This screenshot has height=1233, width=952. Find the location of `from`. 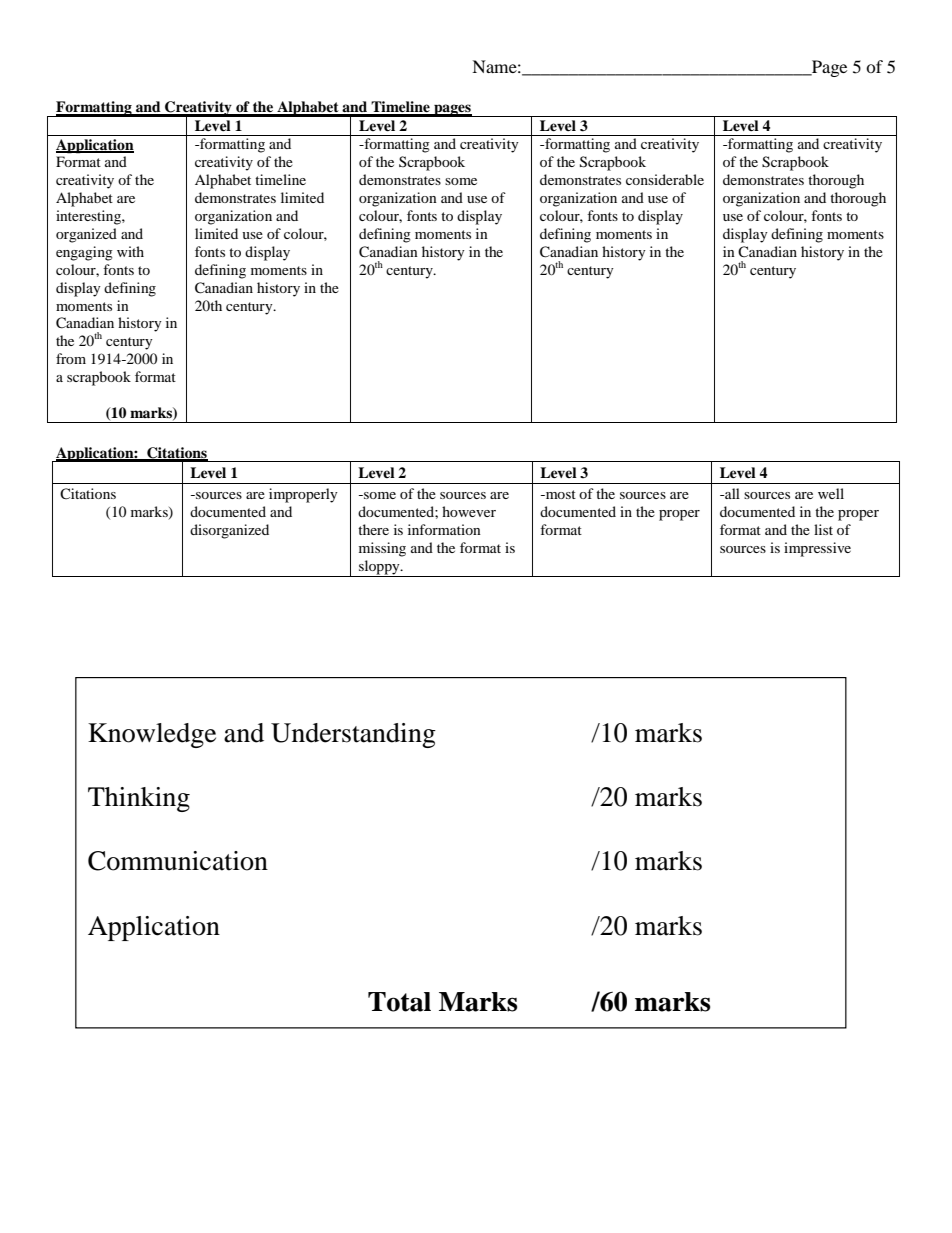

from is located at coordinates (71, 358).
